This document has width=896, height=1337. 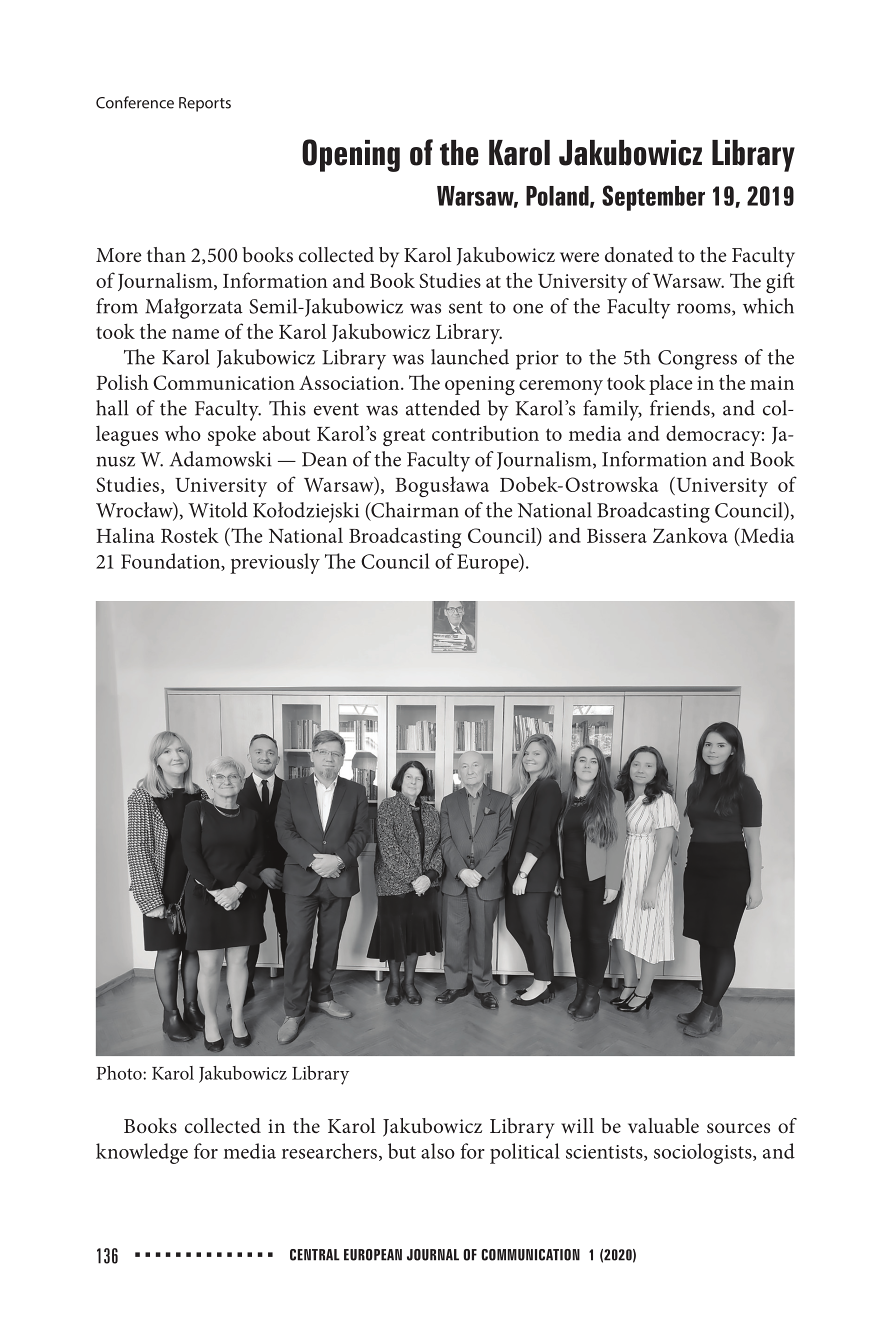 What do you see at coordinates (205, 104) in the document?
I see `Reports` at bounding box center [205, 104].
